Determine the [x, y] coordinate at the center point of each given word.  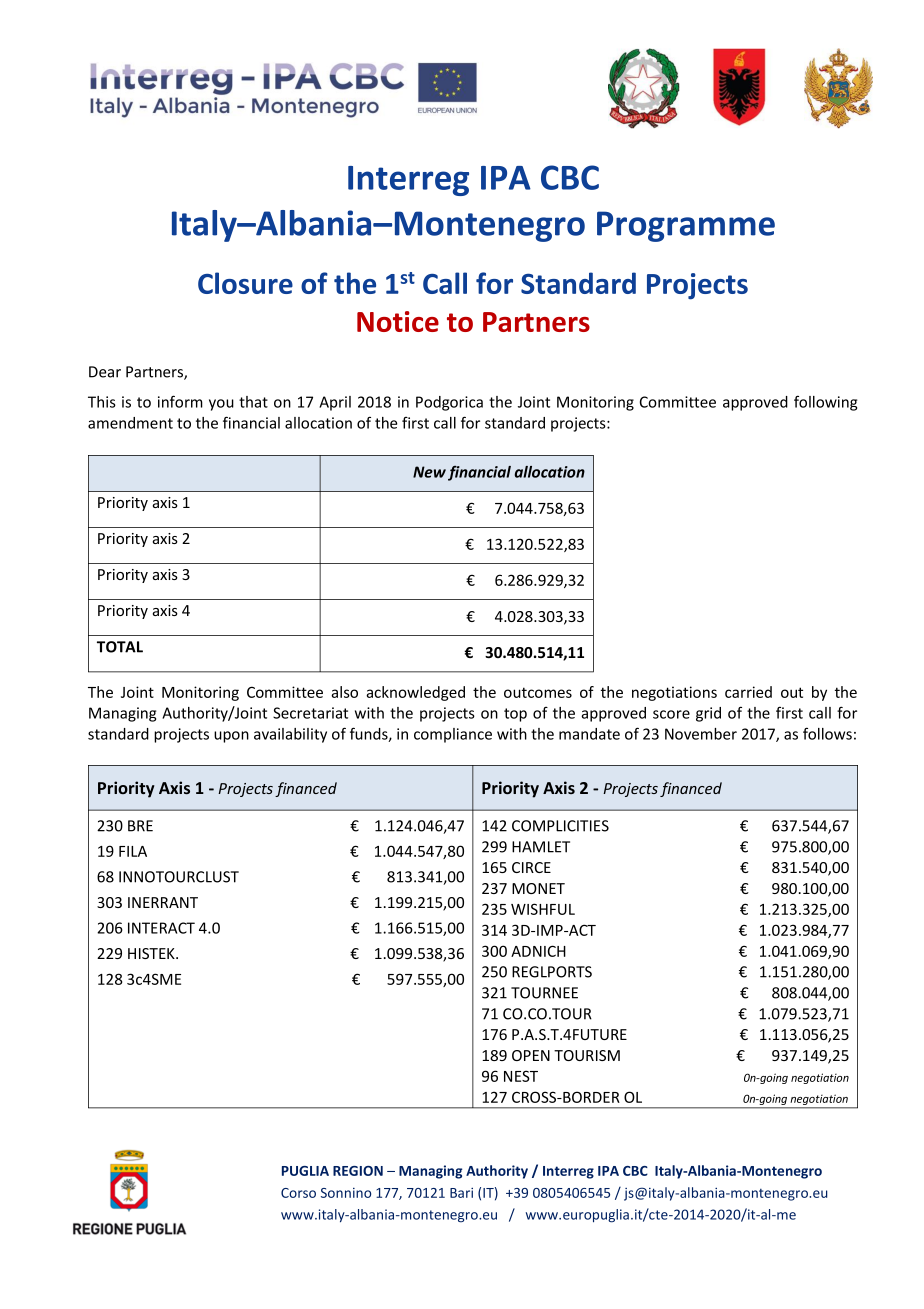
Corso [298, 1193]
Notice [398, 321]
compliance [453, 735]
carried [748, 692]
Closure [245, 283]
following [825, 403]
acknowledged [415, 693]
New [429, 472]
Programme [686, 226]
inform [180, 401]
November [701, 734]
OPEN [531, 1055]
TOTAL [120, 647]
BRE [140, 826]
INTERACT [161, 928]
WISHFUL [543, 909]
